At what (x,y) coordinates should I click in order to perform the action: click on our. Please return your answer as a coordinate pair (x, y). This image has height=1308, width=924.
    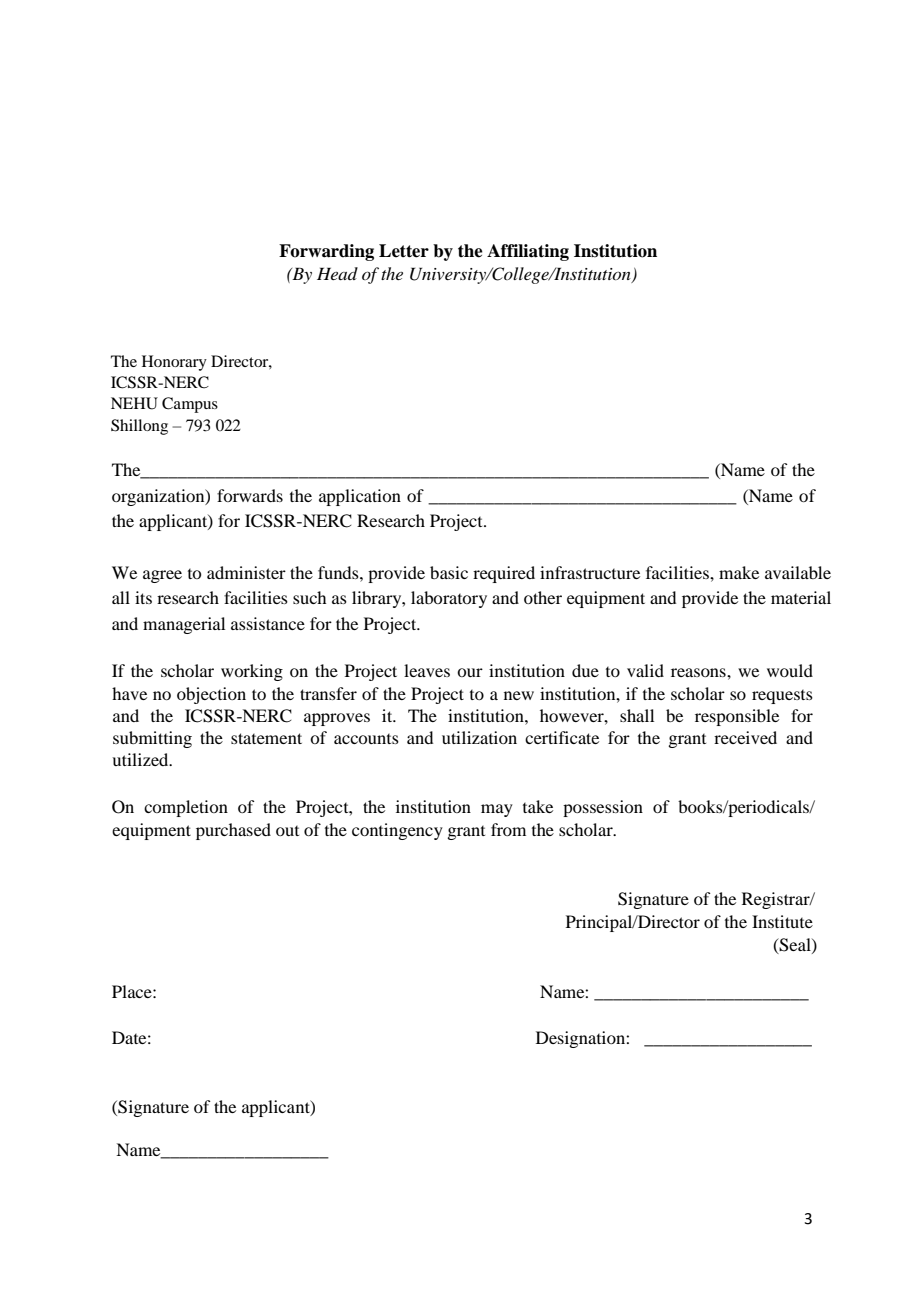
    Looking at the image, I should click on (470, 672).
